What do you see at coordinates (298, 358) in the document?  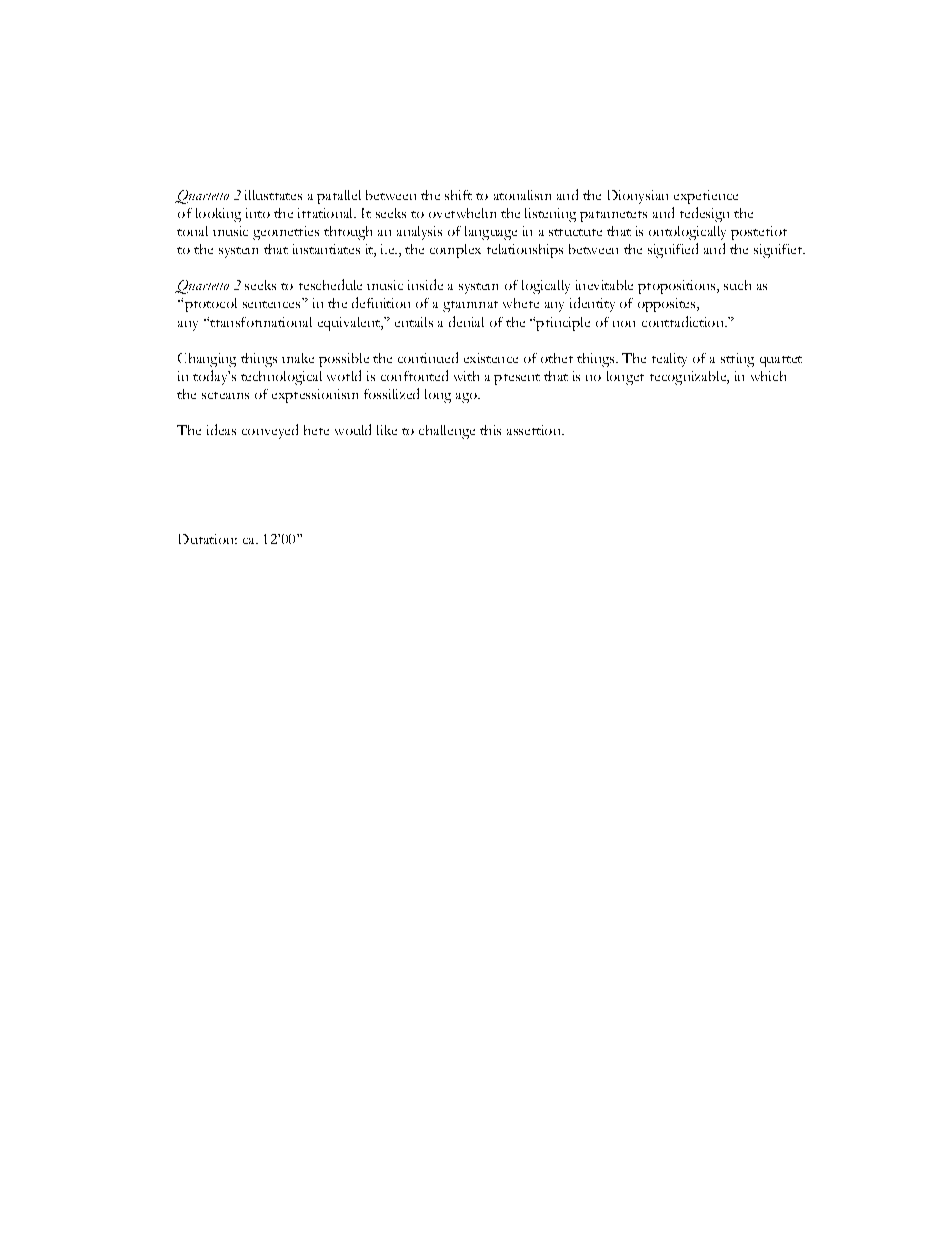 I see `make` at bounding box center [298, 358].
